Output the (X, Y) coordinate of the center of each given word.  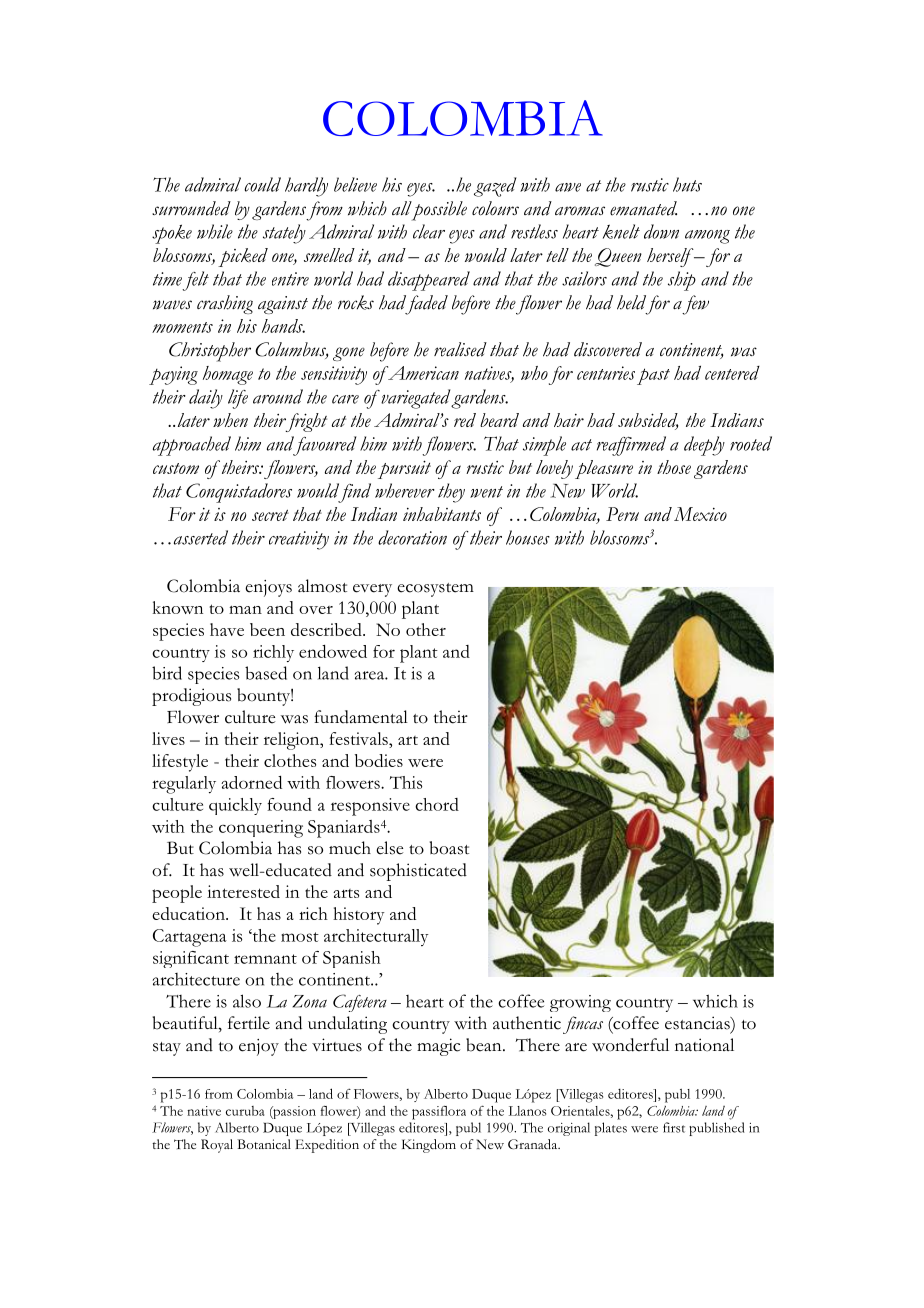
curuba (245, 1111)
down (661, 231)
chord (437, 804)
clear (429, 231)
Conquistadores (239, 493)
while (215, 231)
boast (449, 848)
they (451, 493)
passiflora (439, 1112)
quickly (235, 806)
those (674, 467)
